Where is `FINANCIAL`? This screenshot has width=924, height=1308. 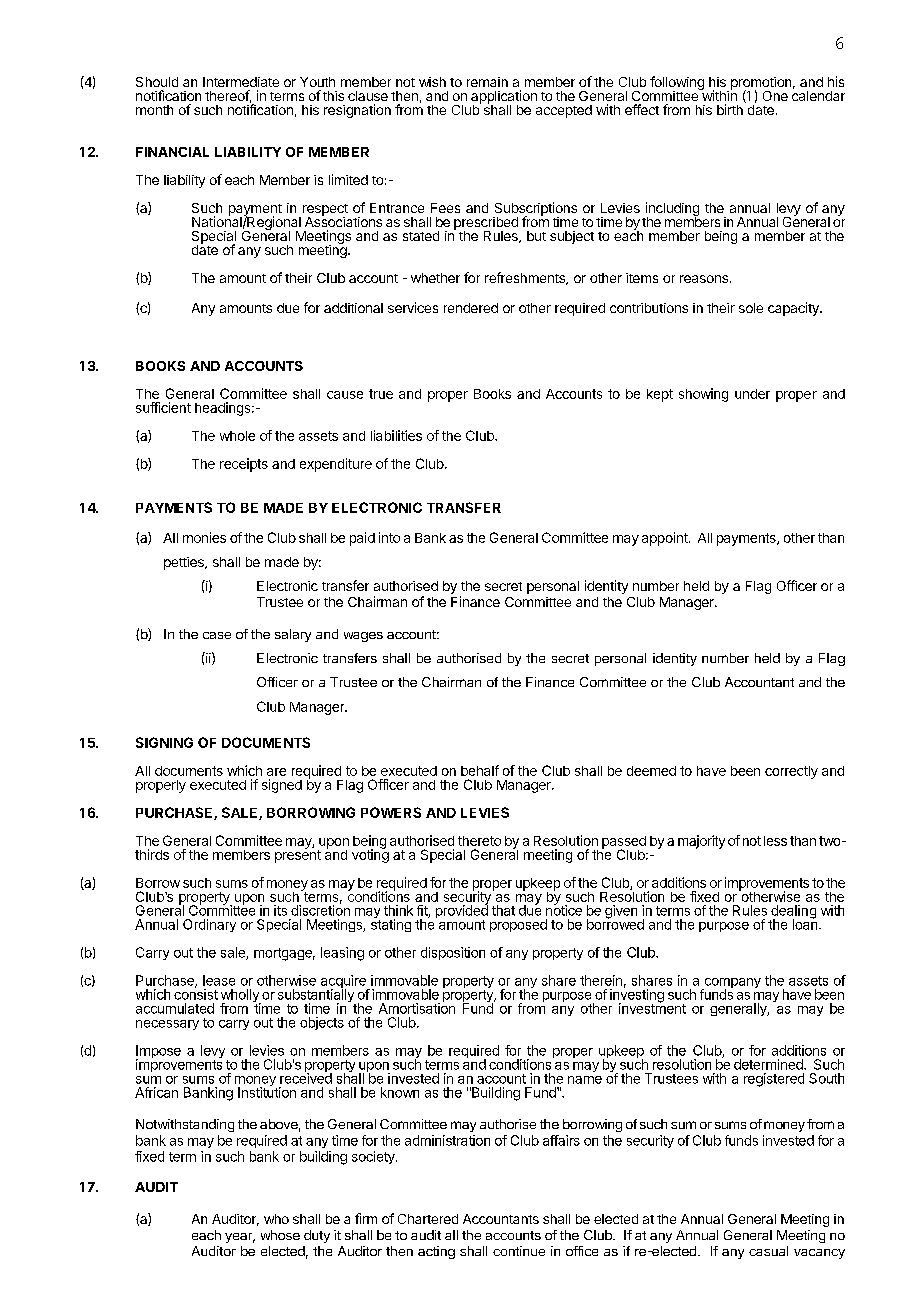 FINANCIAL is located at coordinates (172, 152).
